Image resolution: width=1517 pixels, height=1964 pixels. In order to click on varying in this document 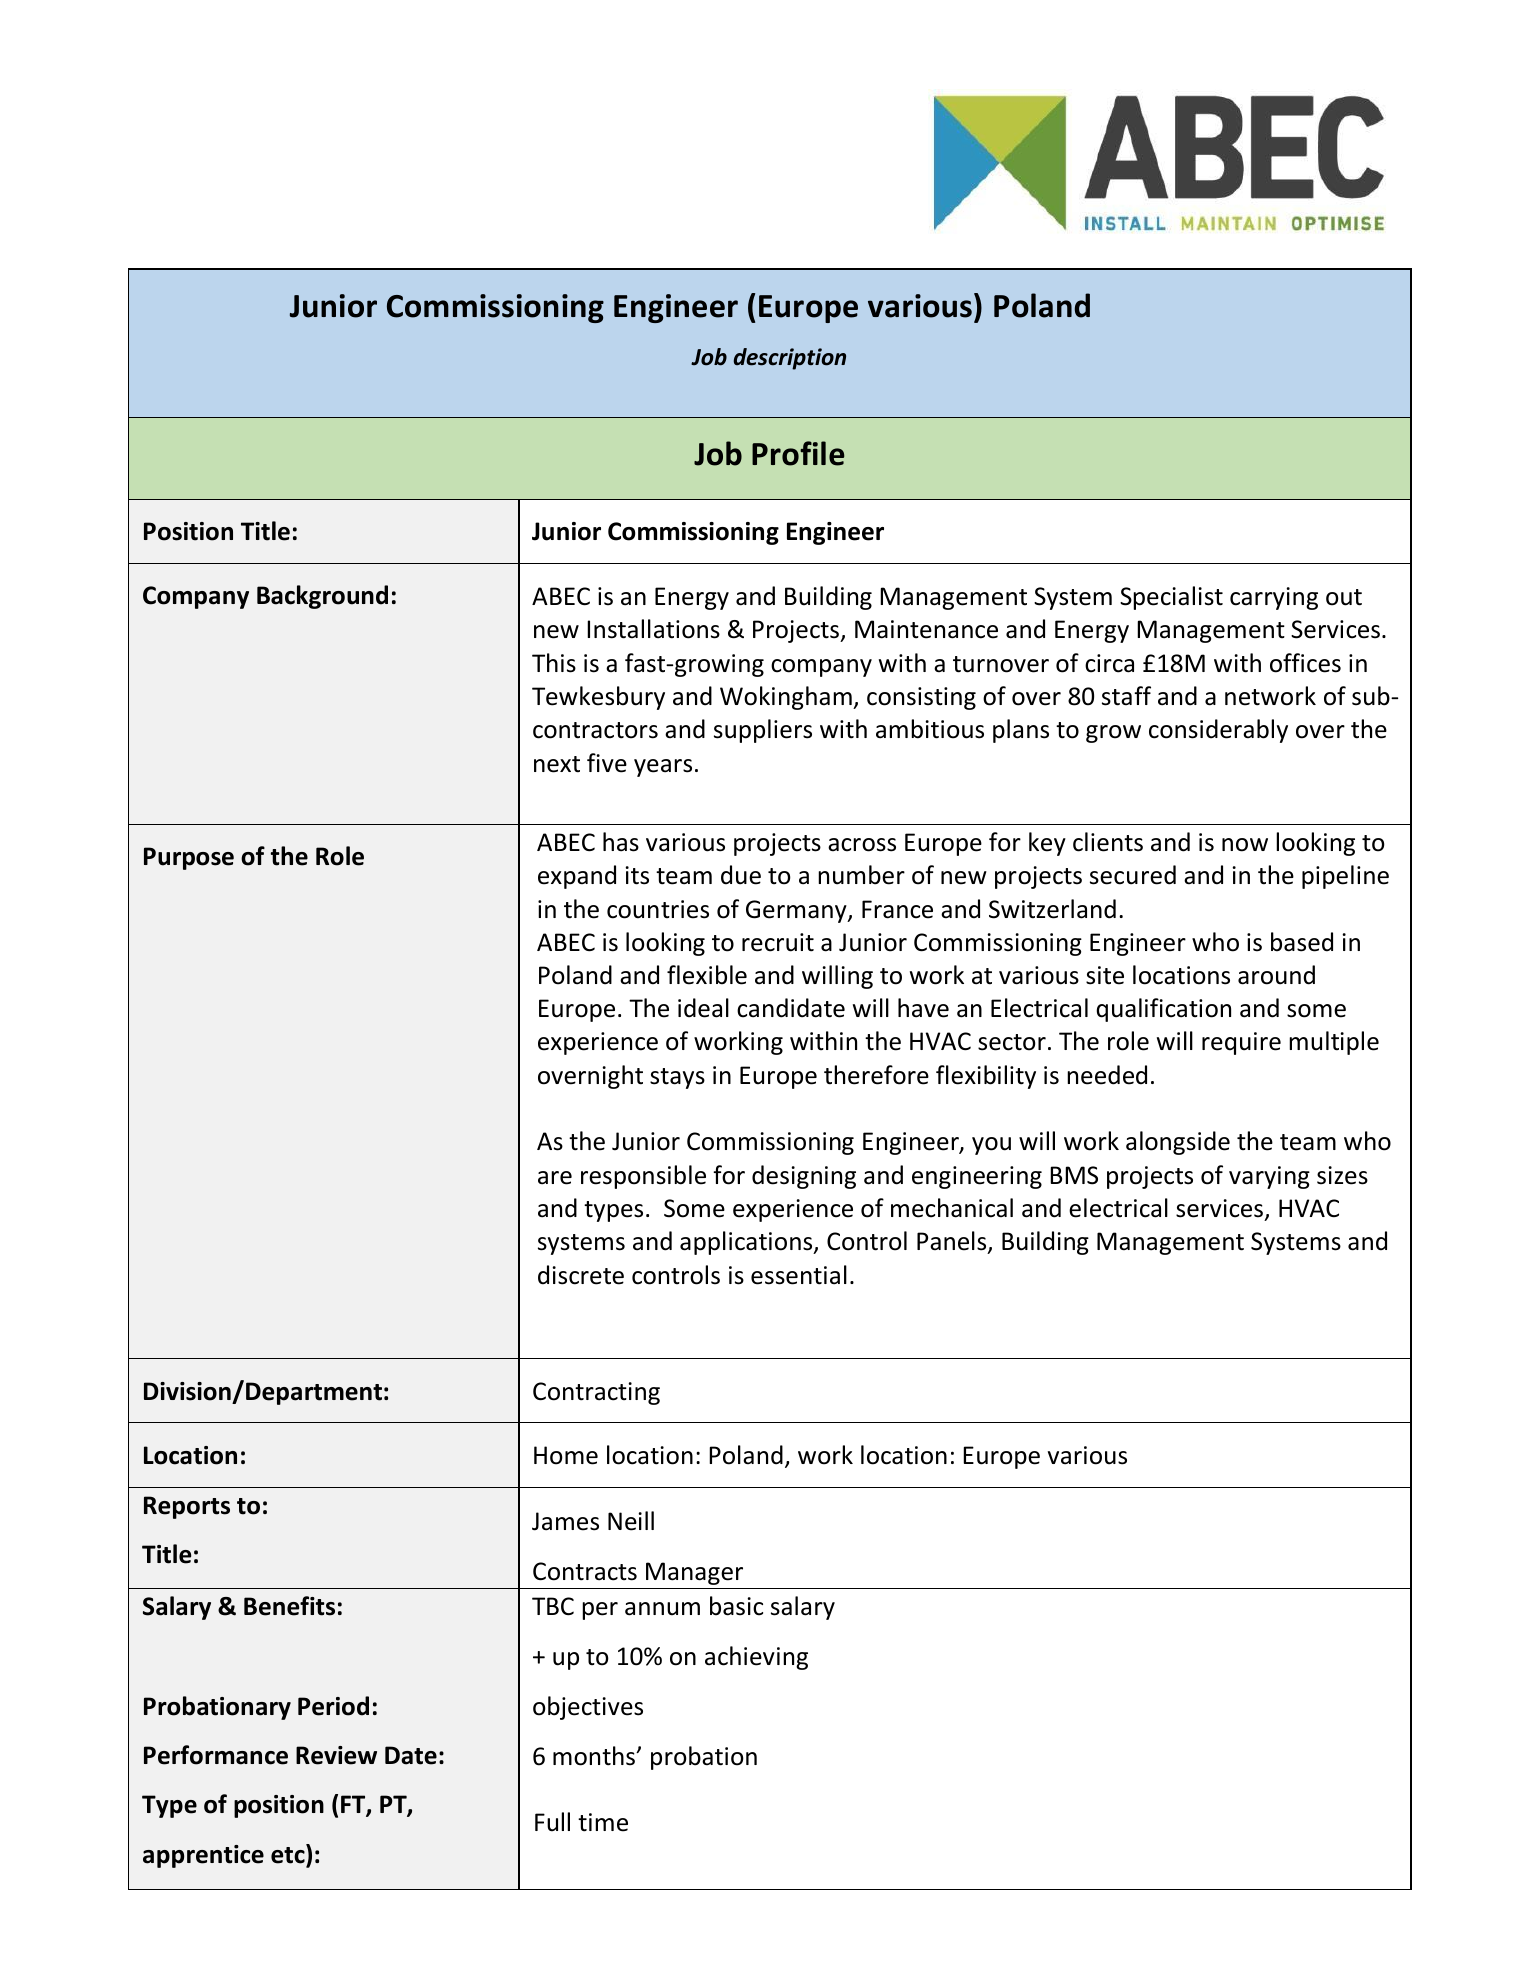, I will do `click(1269, 1177)`.
